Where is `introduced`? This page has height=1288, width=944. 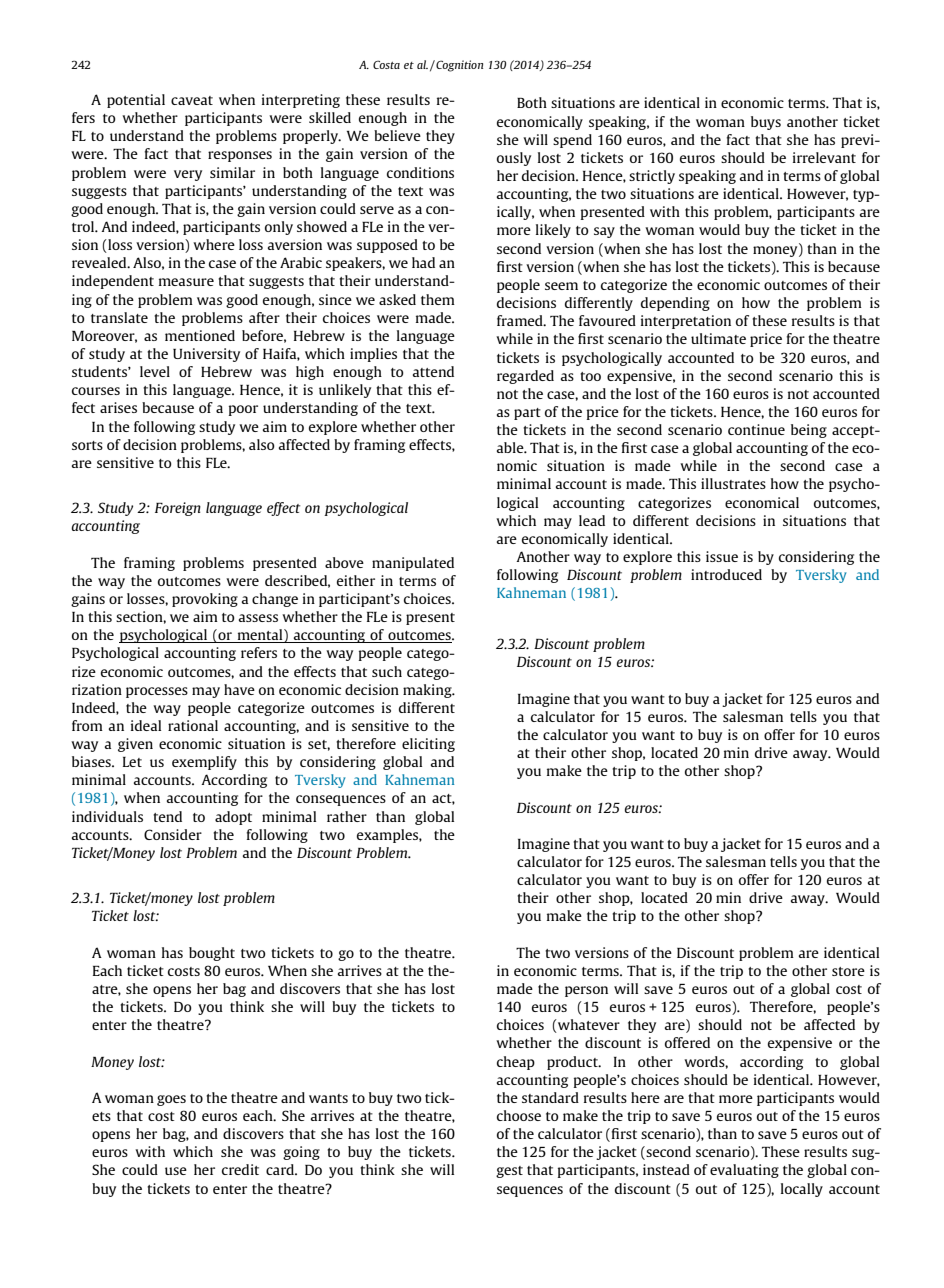
introduced is located at coordinates (726, 574).
